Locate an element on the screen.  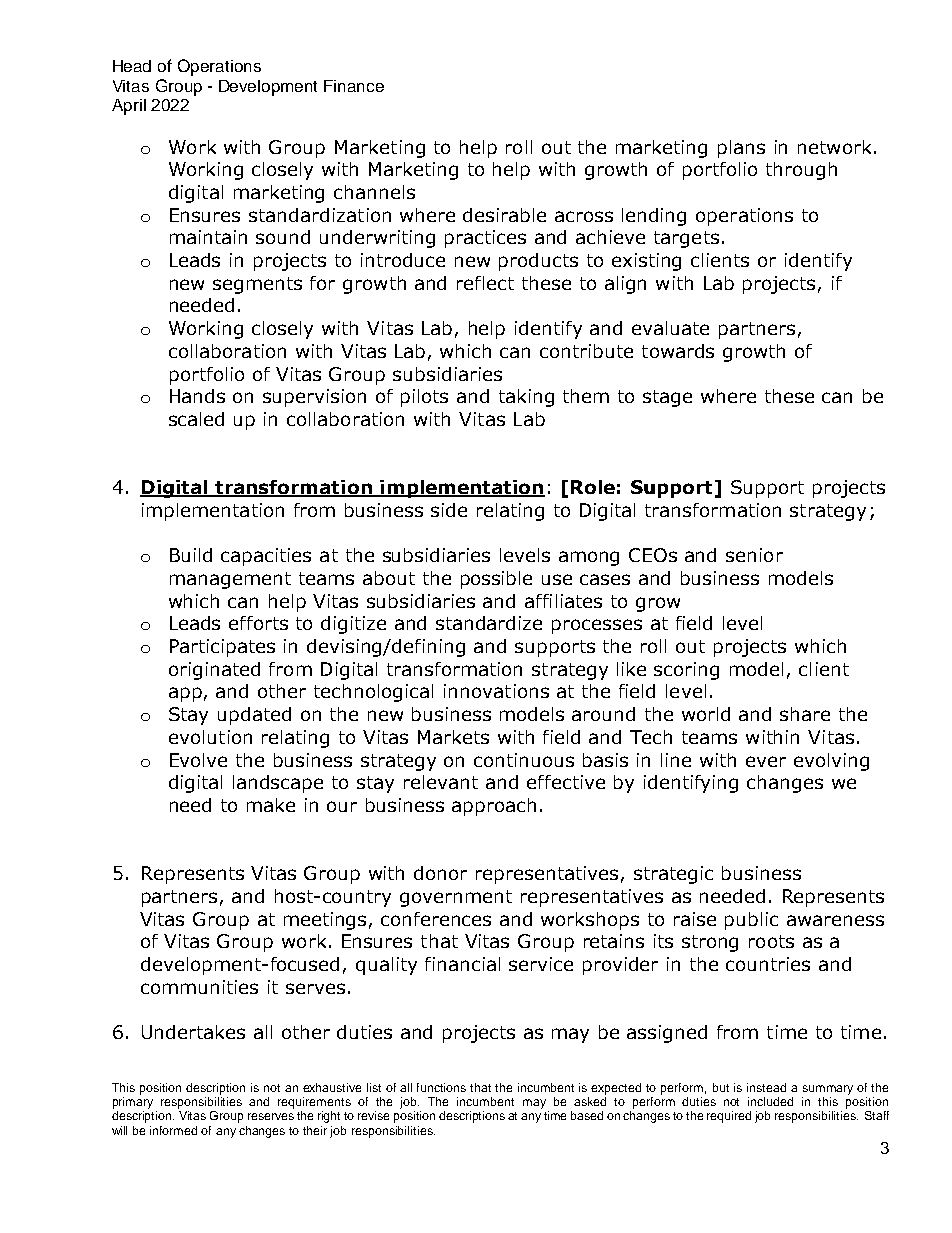
stage is located at coordinates (667, 398).
